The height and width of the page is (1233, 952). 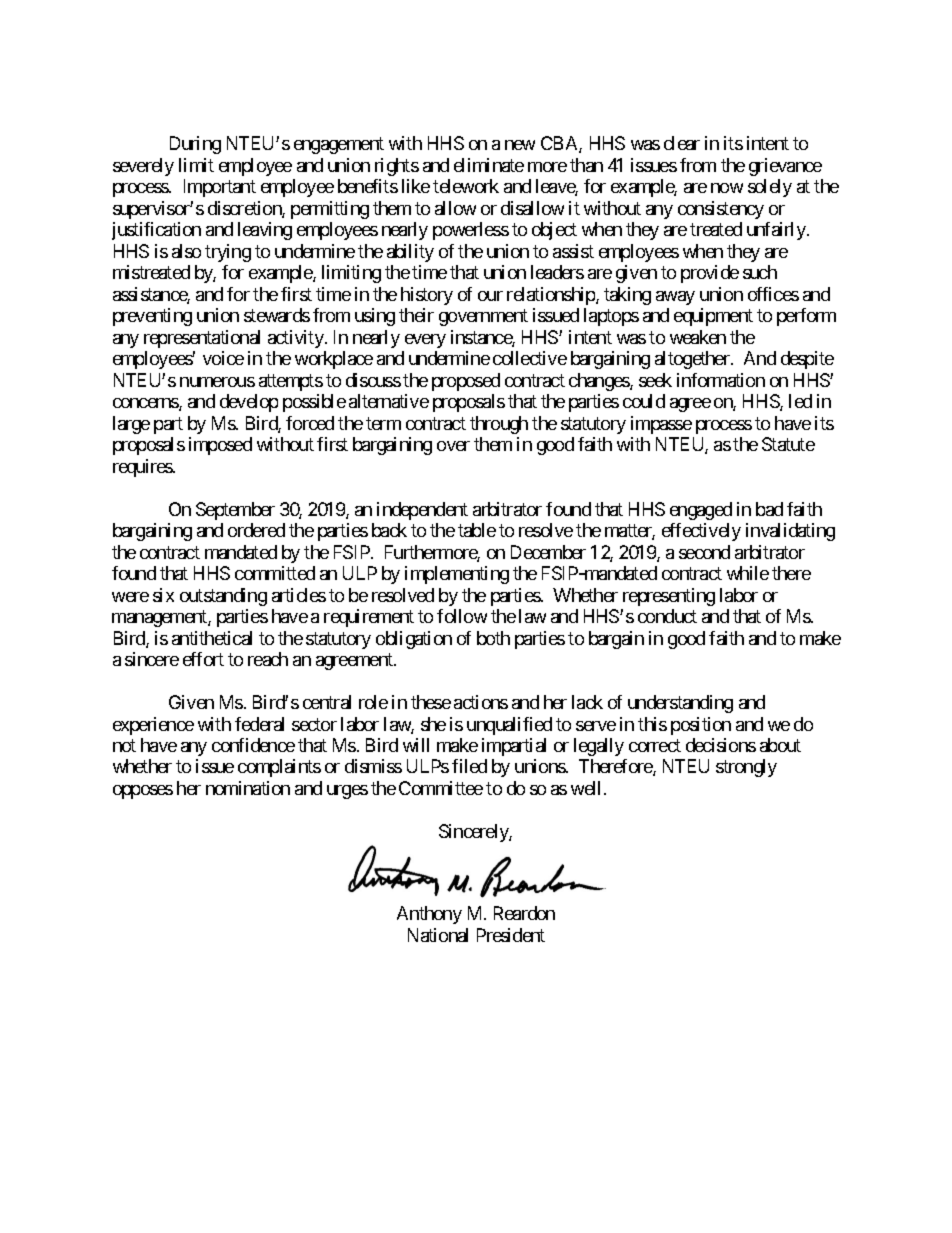 What do you see at coordinates (727, 188) in the page?
I see `now` at bounding box center [727, 188].
